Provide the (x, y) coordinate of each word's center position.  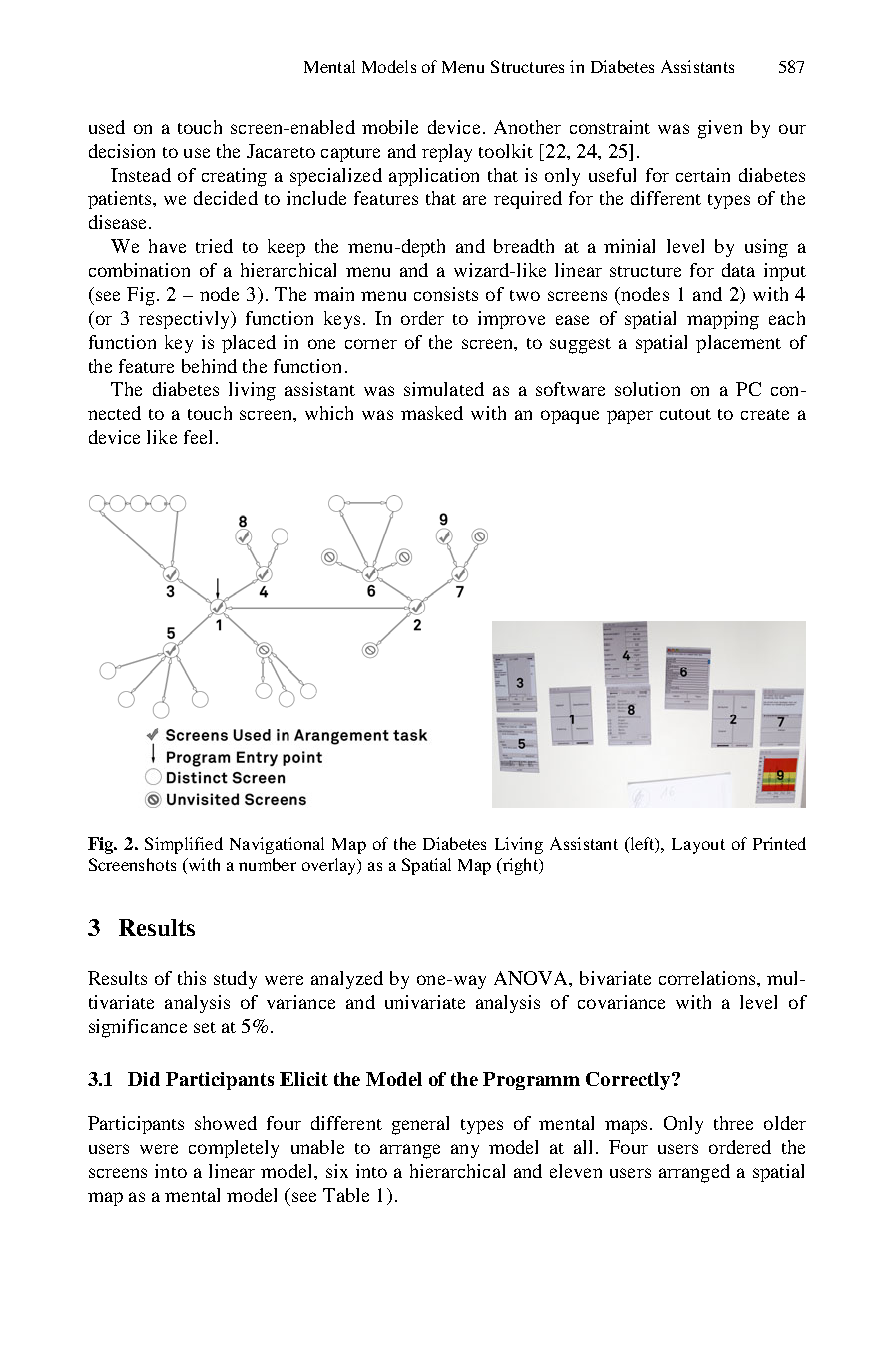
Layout (698, 846)
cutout (685, 414)
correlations (707, 978)
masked (432, 413)
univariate (425, 1002)
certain (703, 175)
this (192, 978)
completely (234, 1149)
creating (234, 177)
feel (198, 437)
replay (447, 153)
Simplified (184, 845)
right (520, 866)
